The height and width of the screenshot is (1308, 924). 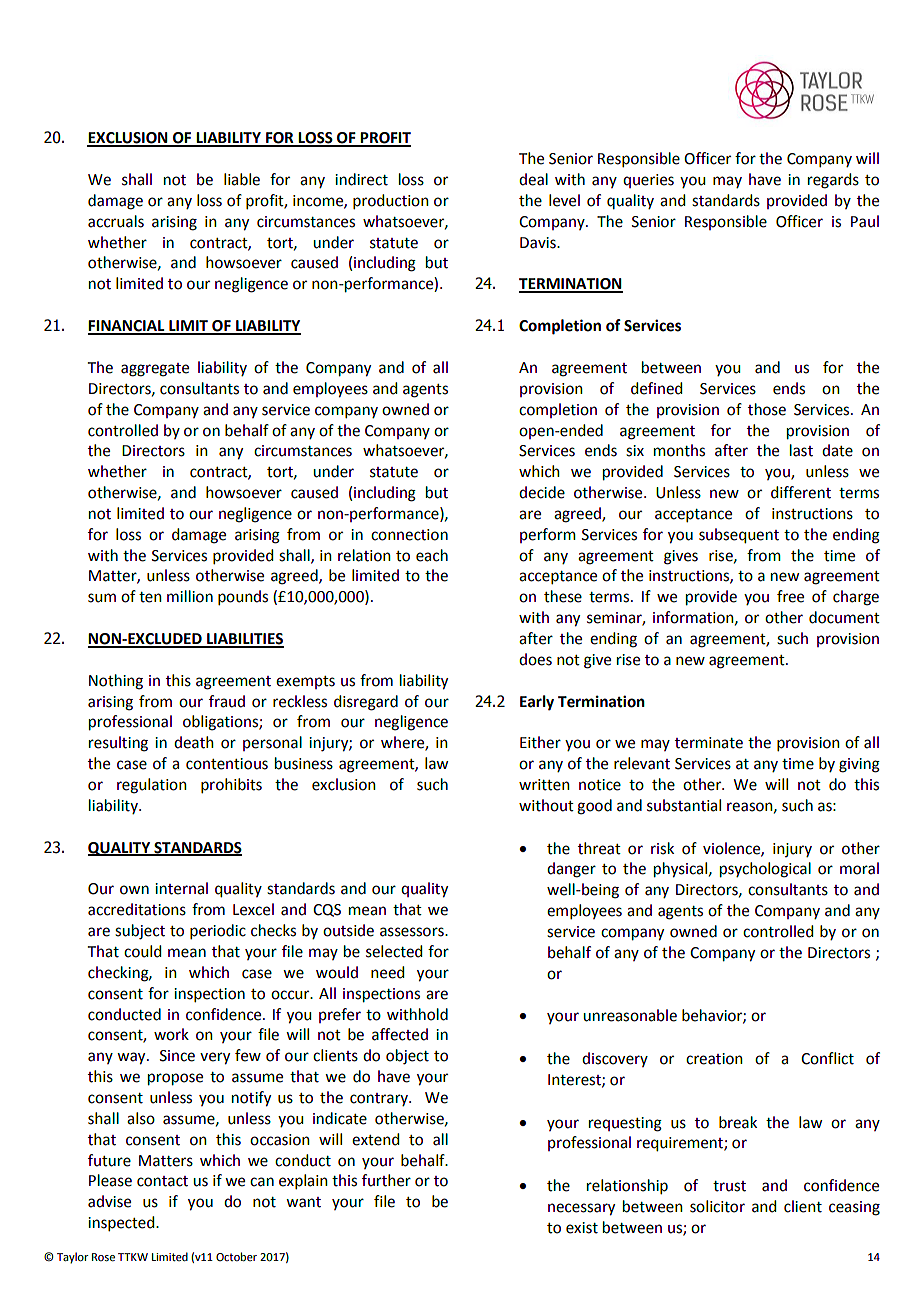 What do you see at coordinates (391, 201) in the screenshot?
I see `production` at bounding box center [391, 201].
